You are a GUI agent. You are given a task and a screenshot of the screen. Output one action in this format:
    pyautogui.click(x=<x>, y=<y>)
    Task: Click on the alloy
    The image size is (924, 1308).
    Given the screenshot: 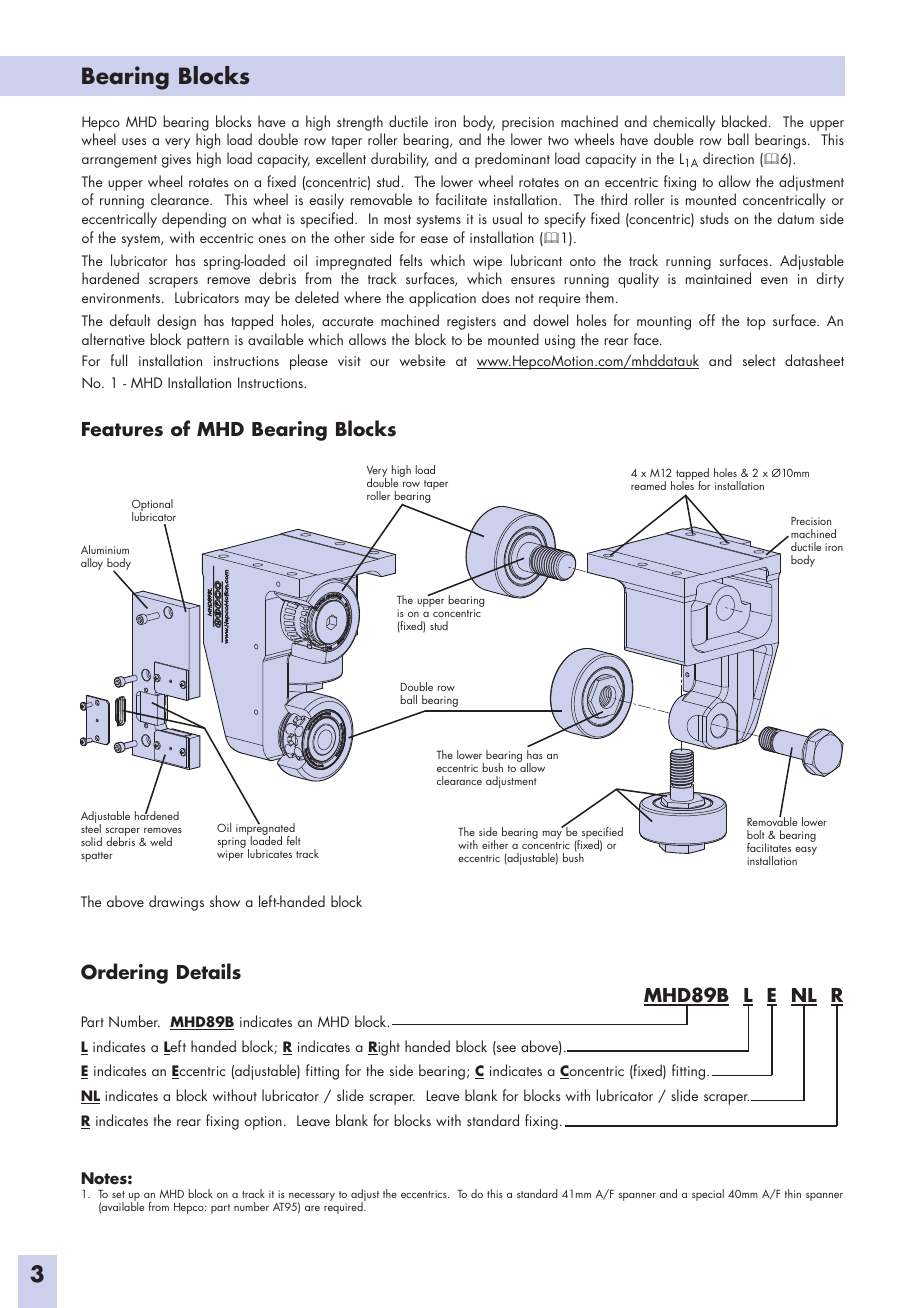 What is the action you would take?
    pyautogui.click(x=92, y=564)
